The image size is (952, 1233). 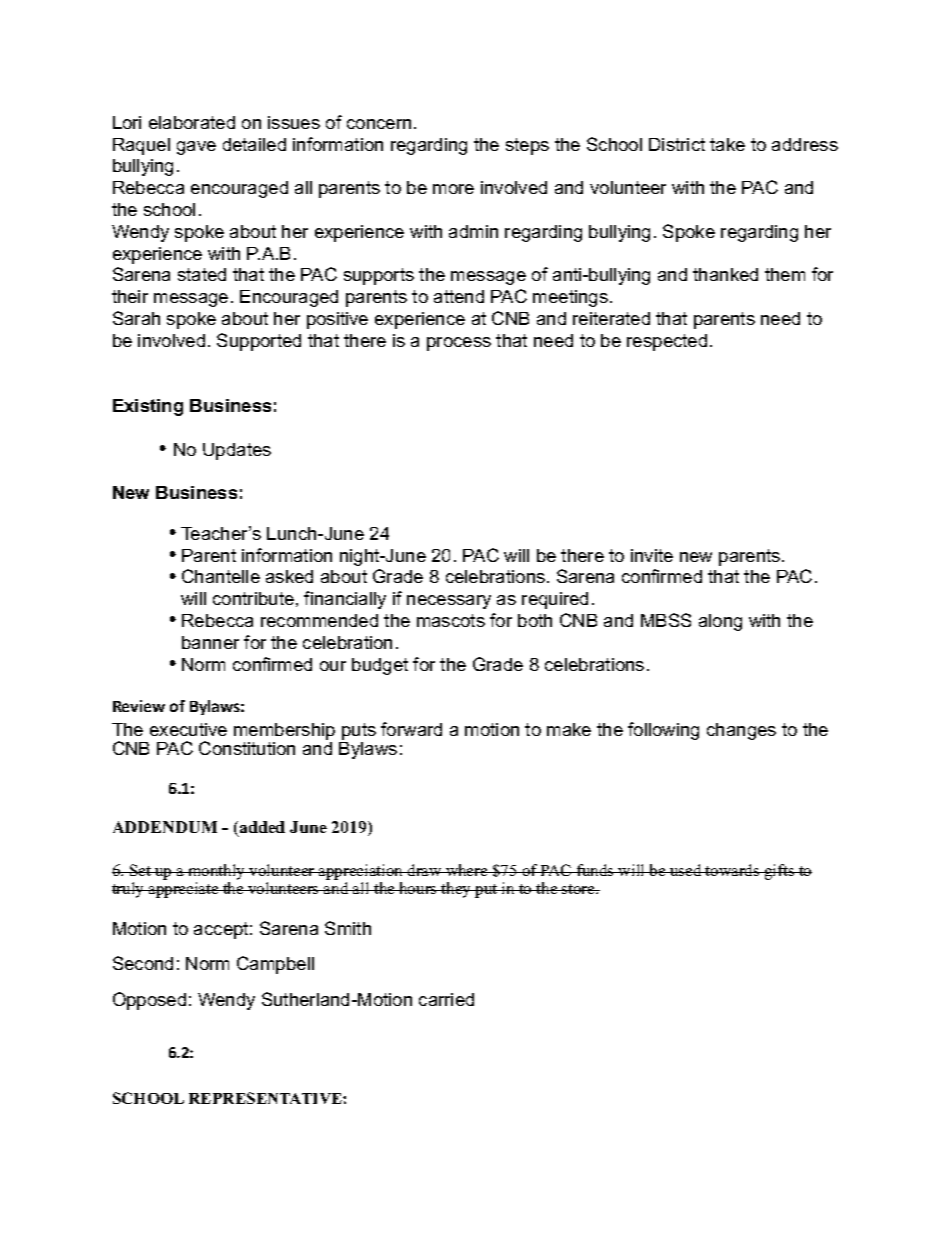 What do you see at coordinates (652, 555) in the screenshot?
I see `invite` at bounding box center [652, 555].
